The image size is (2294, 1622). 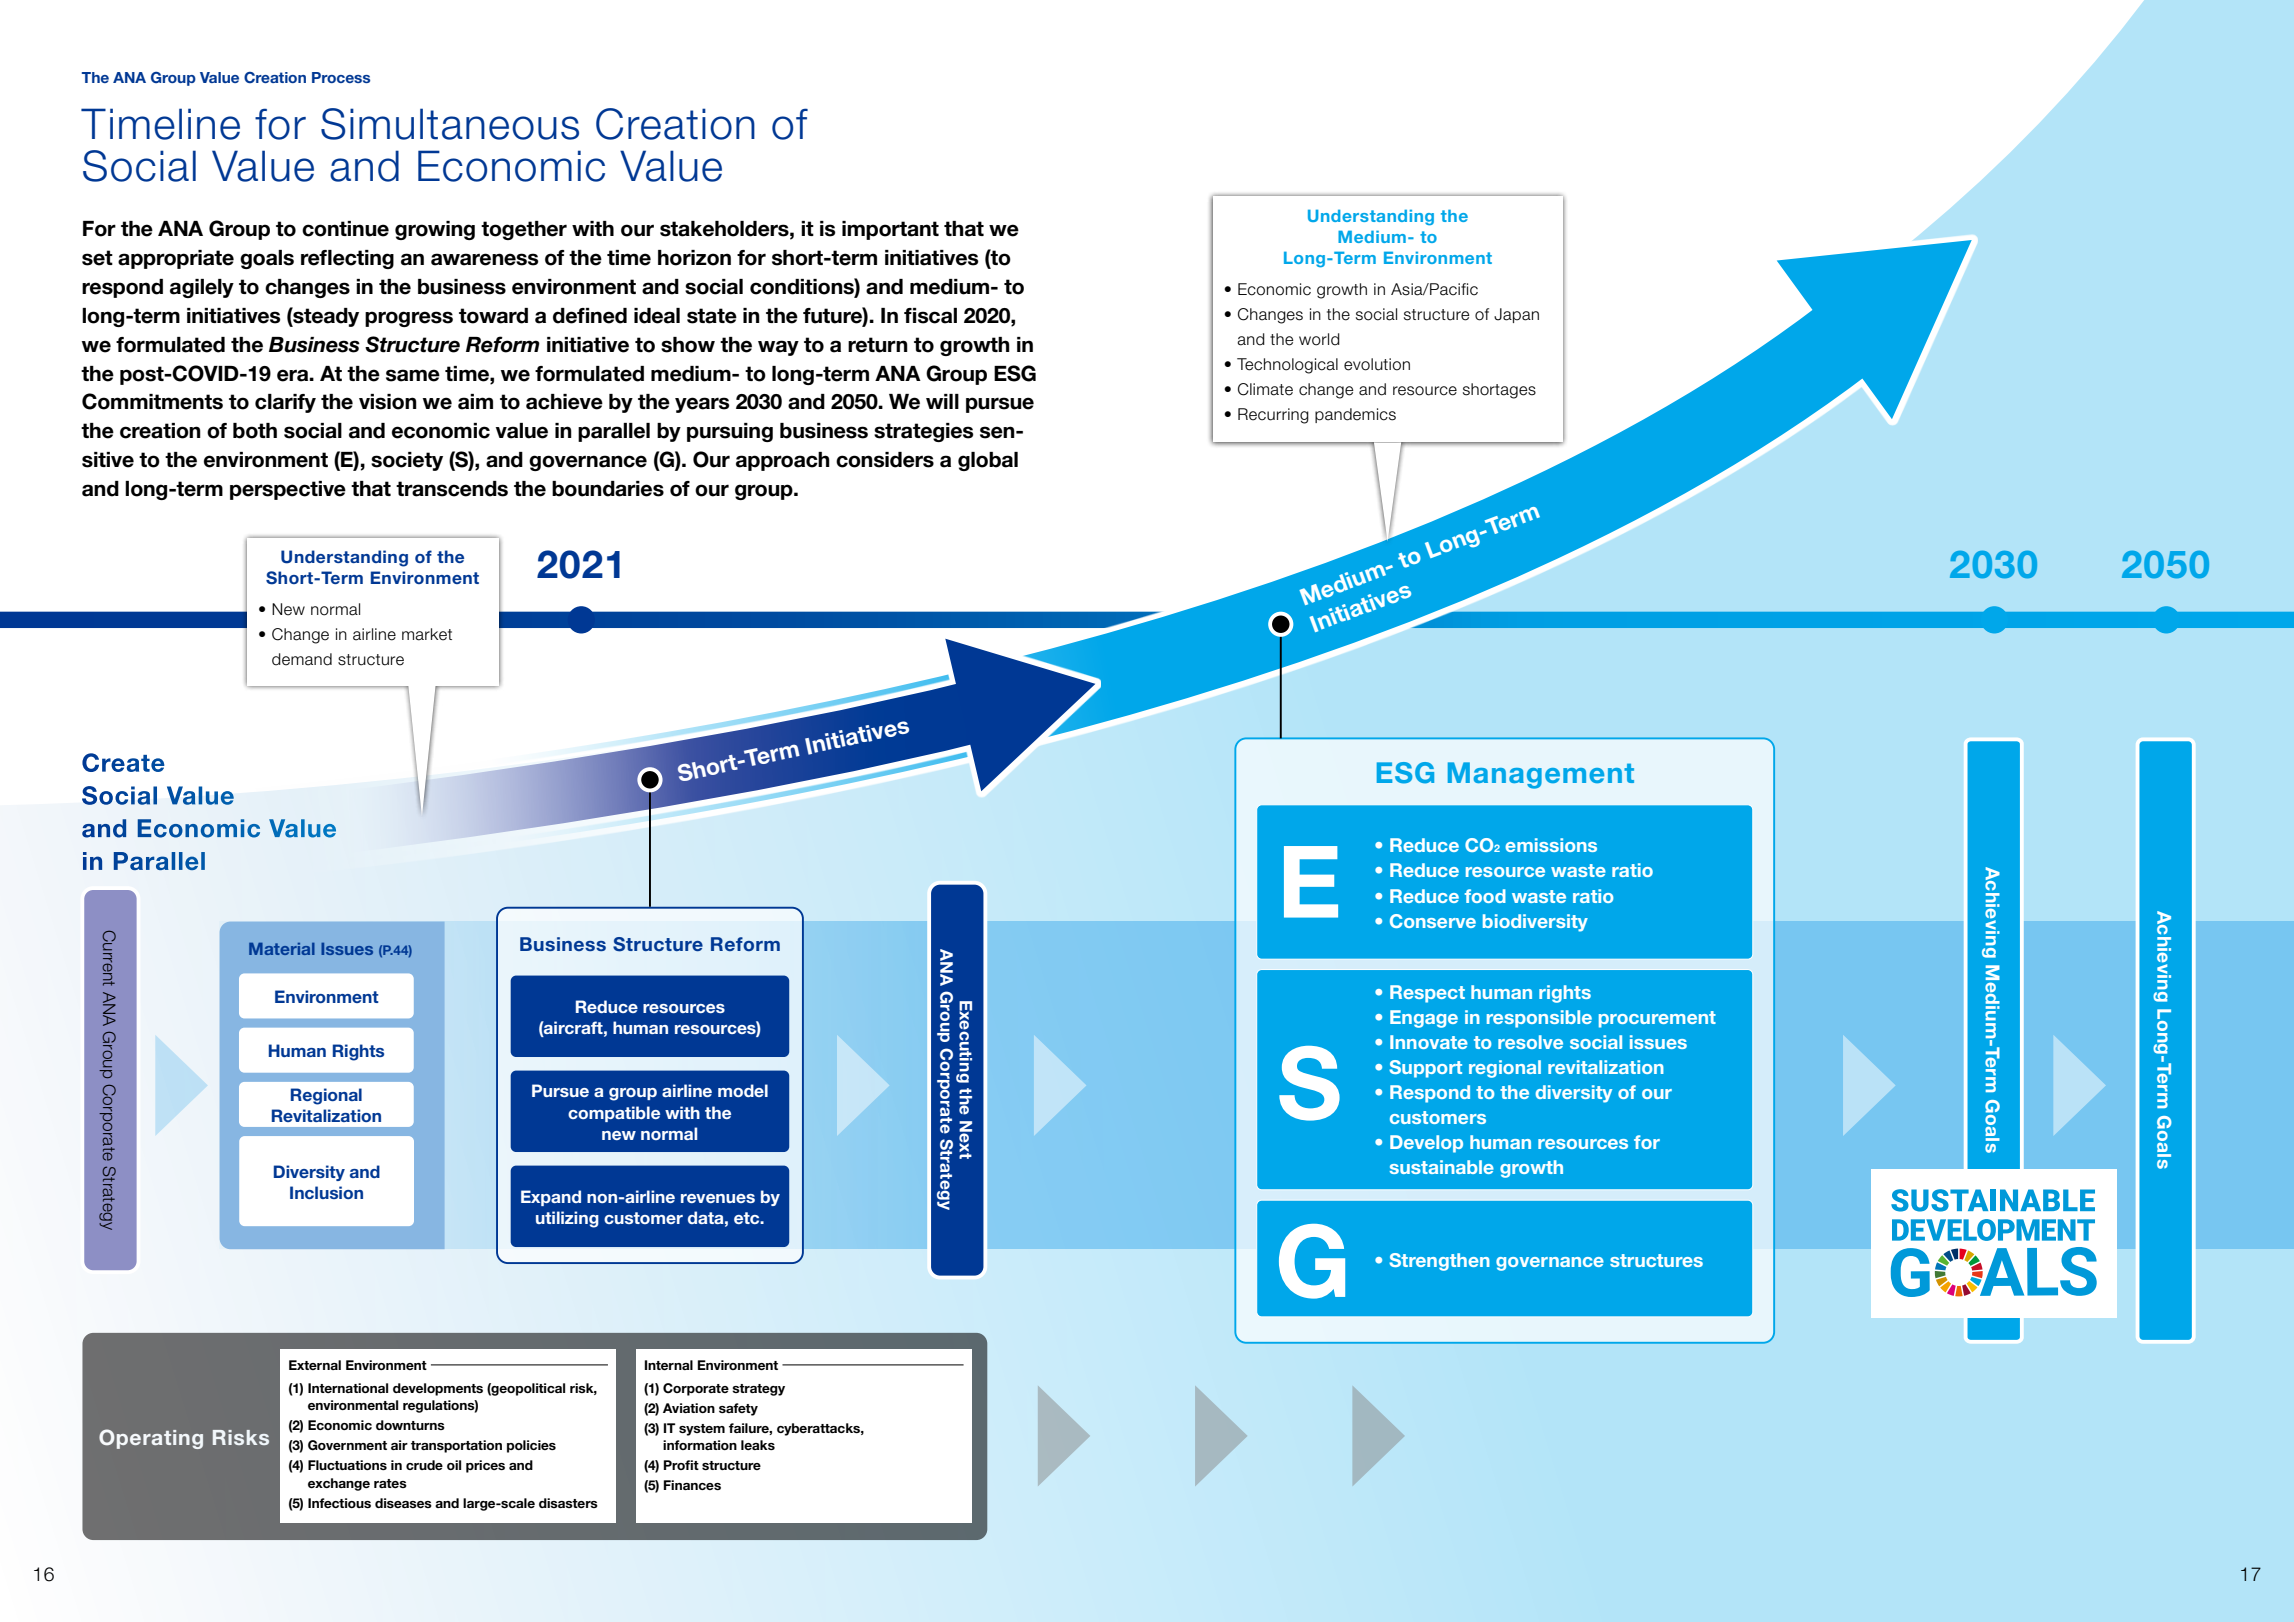 What do you see at coordinates (1516, 315) in the document?
I see `Japan` at bounding box center [1516, 315].
